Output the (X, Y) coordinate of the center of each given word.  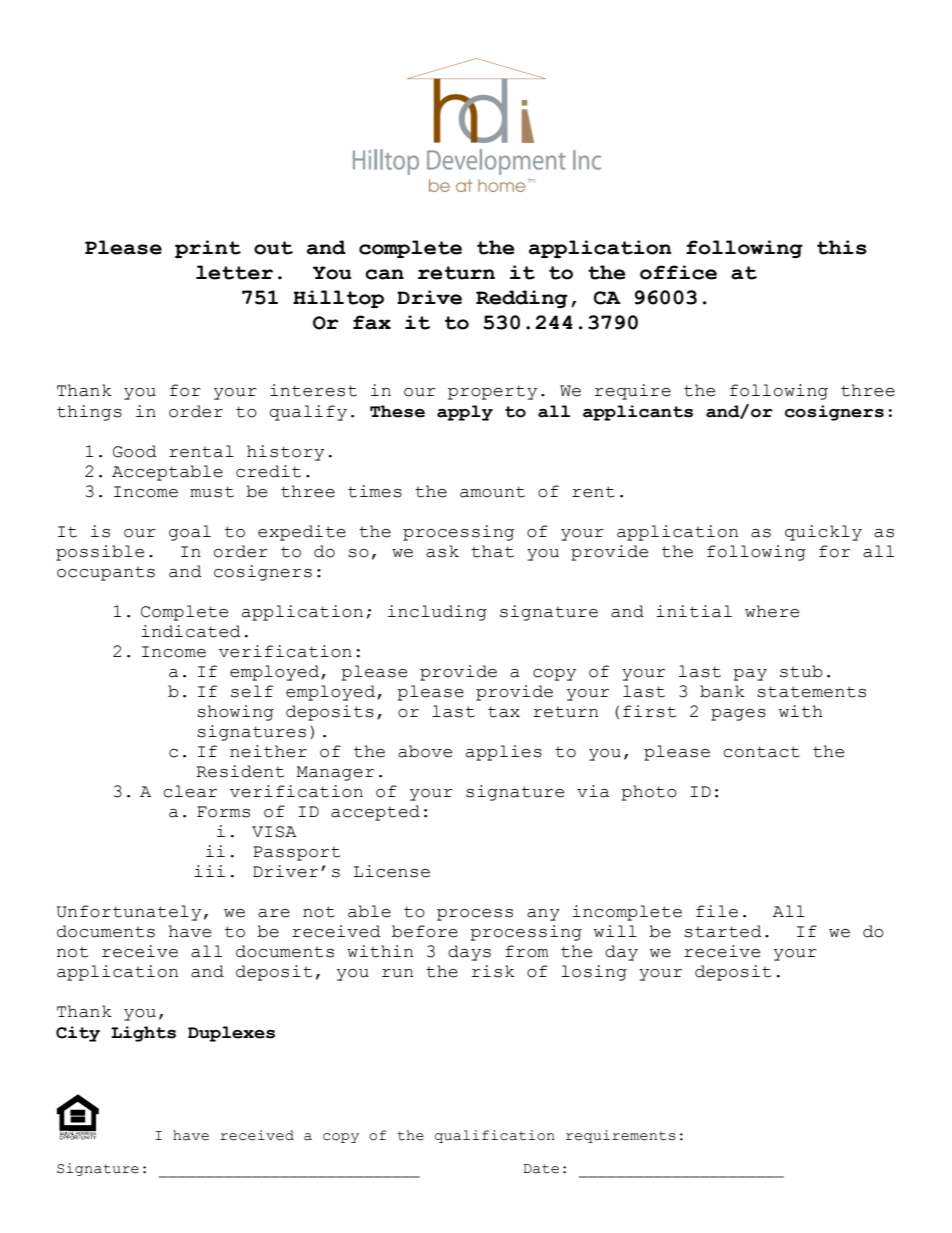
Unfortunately (129, 913)
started (723, 931)
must (212, 492)
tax (504, 712)
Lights (143, 1034)
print (208, 249)
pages (738, 715)
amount (492, 492)
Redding (522, 299)
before (425, 931)
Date (541, 1169)
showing (235, 713)
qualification (495, 1136)
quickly (823, 533)
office (678, 272)
